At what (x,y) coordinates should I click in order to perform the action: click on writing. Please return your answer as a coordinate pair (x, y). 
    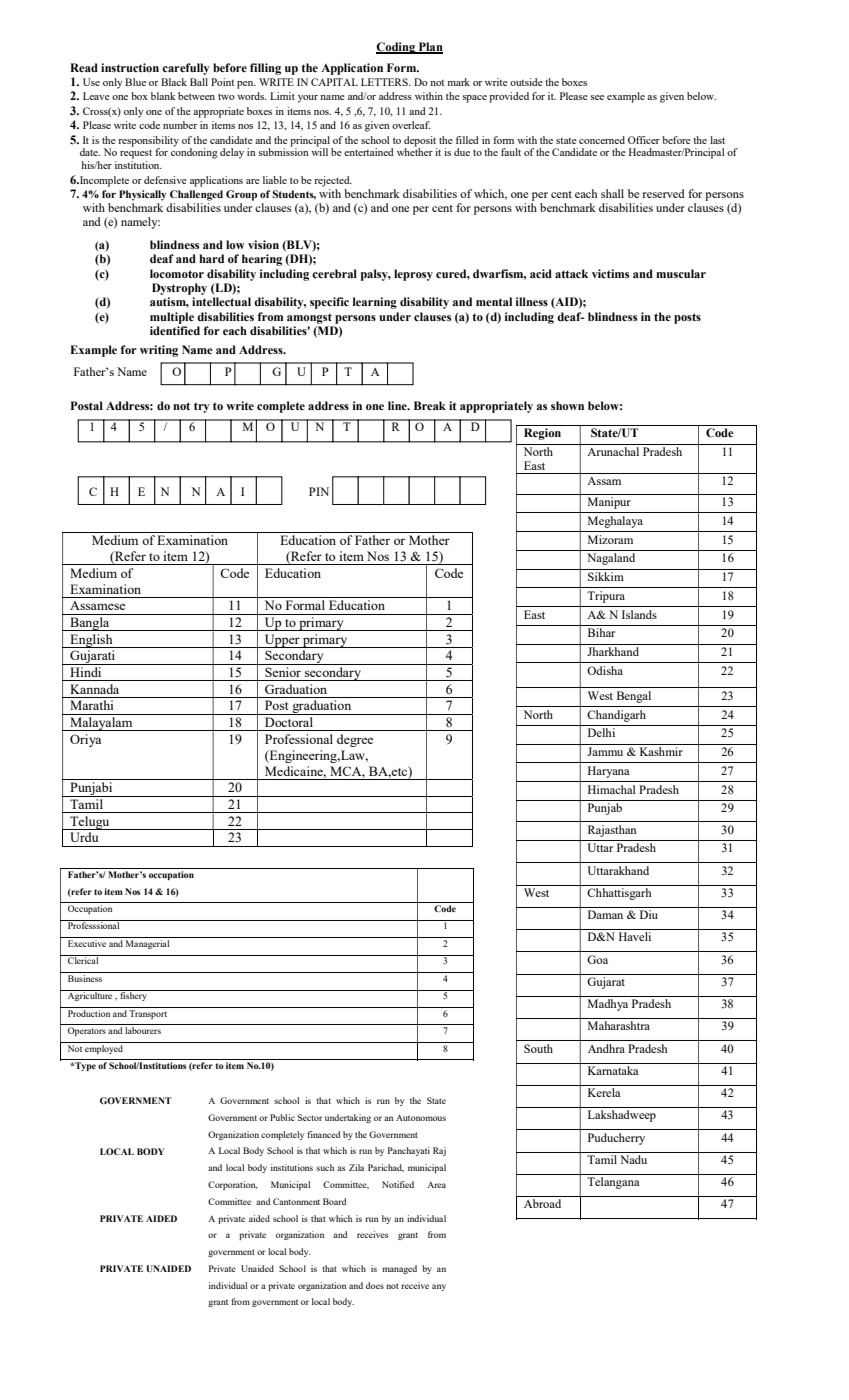
    Looking at the image, I should click on (159, 351).
